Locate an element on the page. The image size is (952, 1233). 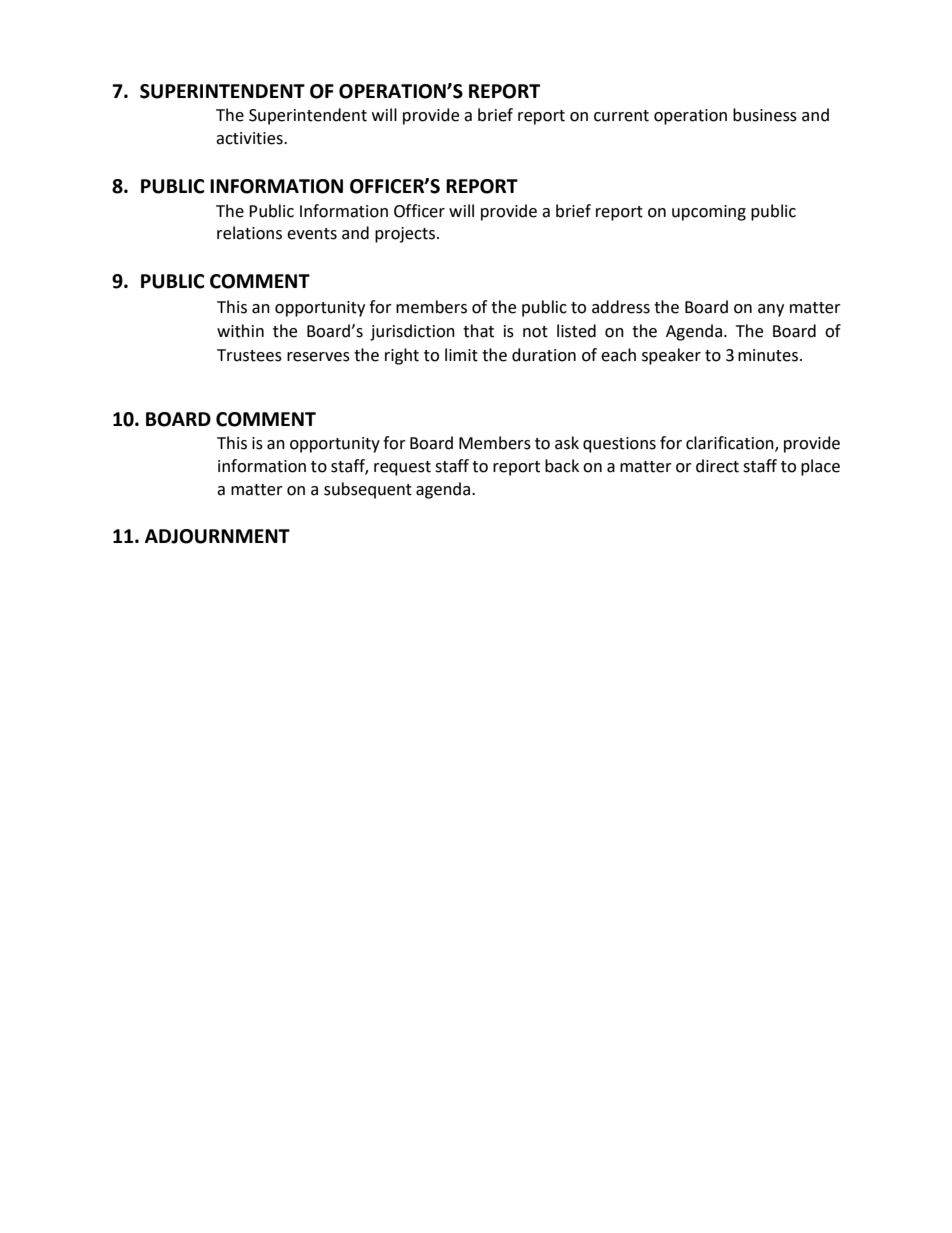
reserves is located at coordinates (318, 357).
